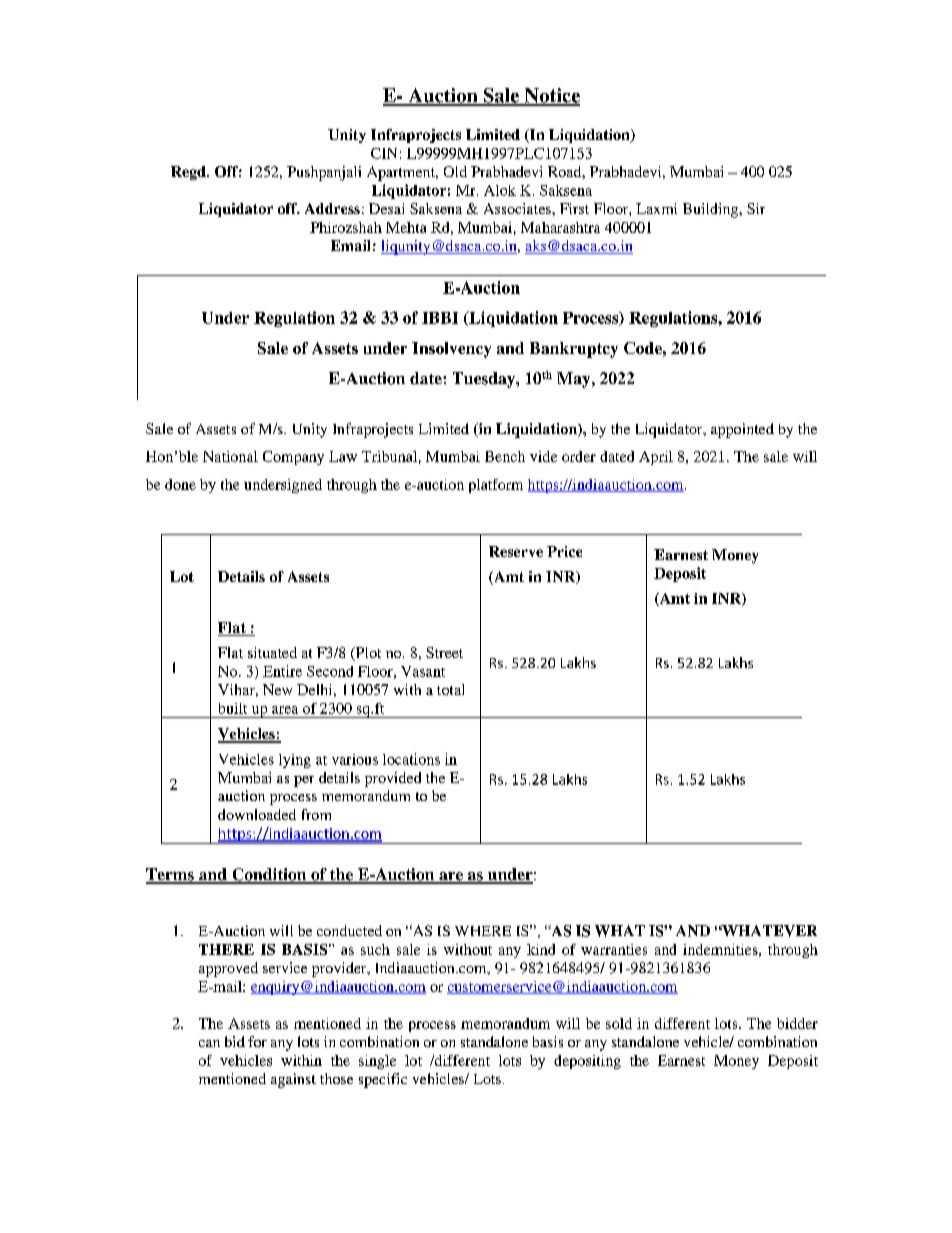 This page has width=952, height=1233. I want to click on Reserve, so click(516, 551).
